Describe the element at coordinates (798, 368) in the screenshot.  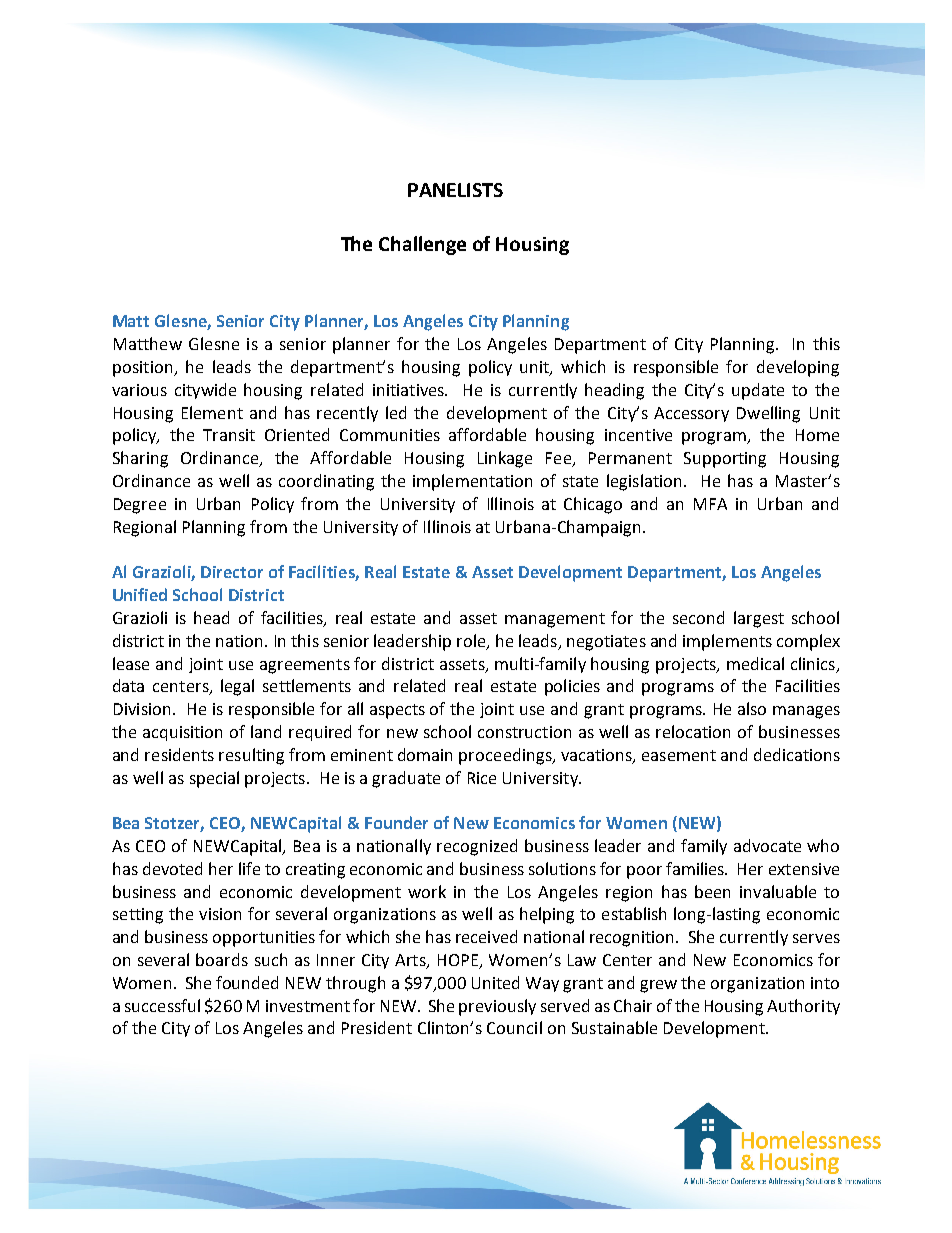
I see `developing` at that location.
